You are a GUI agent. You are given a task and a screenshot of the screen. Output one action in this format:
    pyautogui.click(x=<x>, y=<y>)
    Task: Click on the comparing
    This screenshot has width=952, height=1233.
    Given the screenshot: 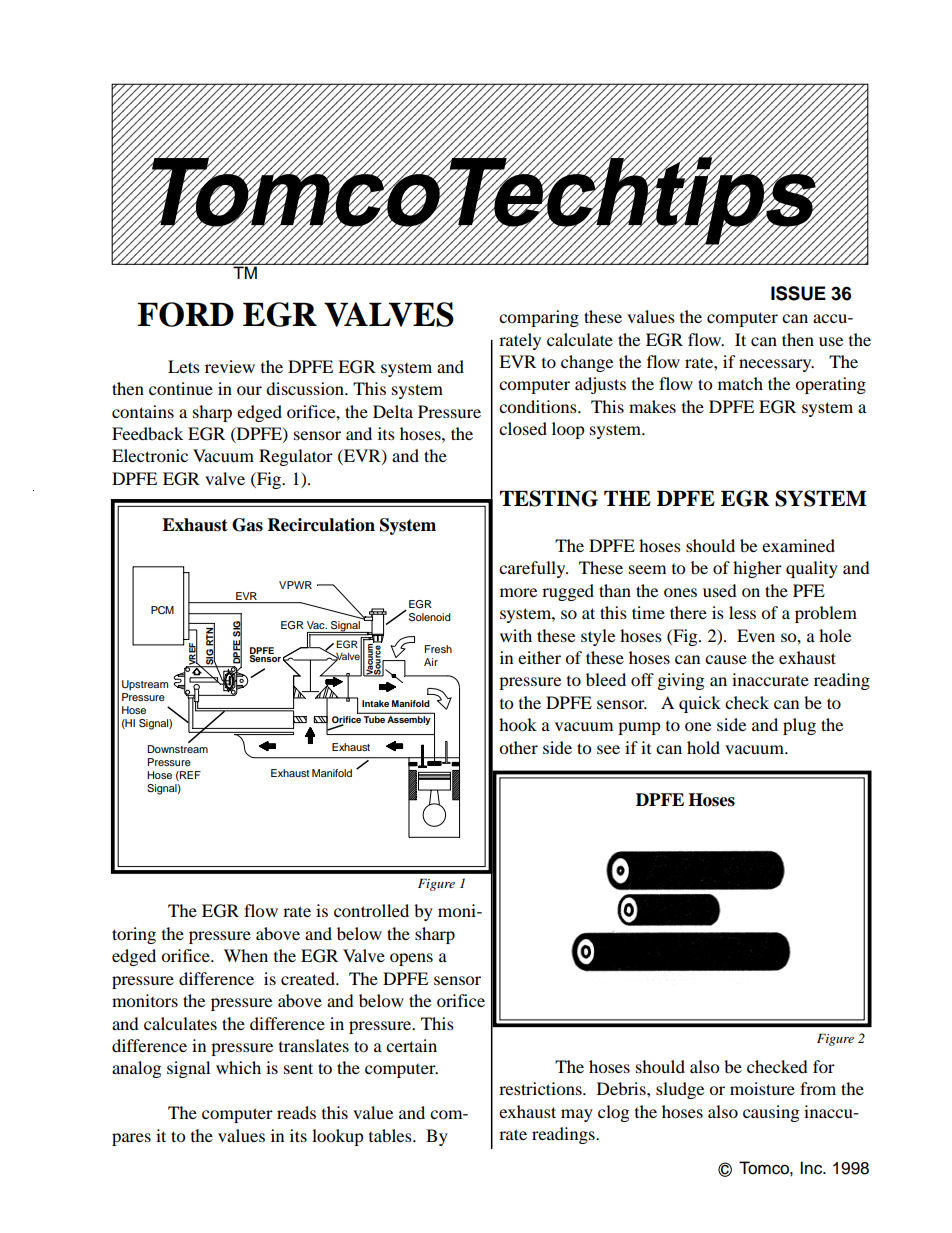 What is the action you would take?
    pyautogui.click(x=539, y=318)
